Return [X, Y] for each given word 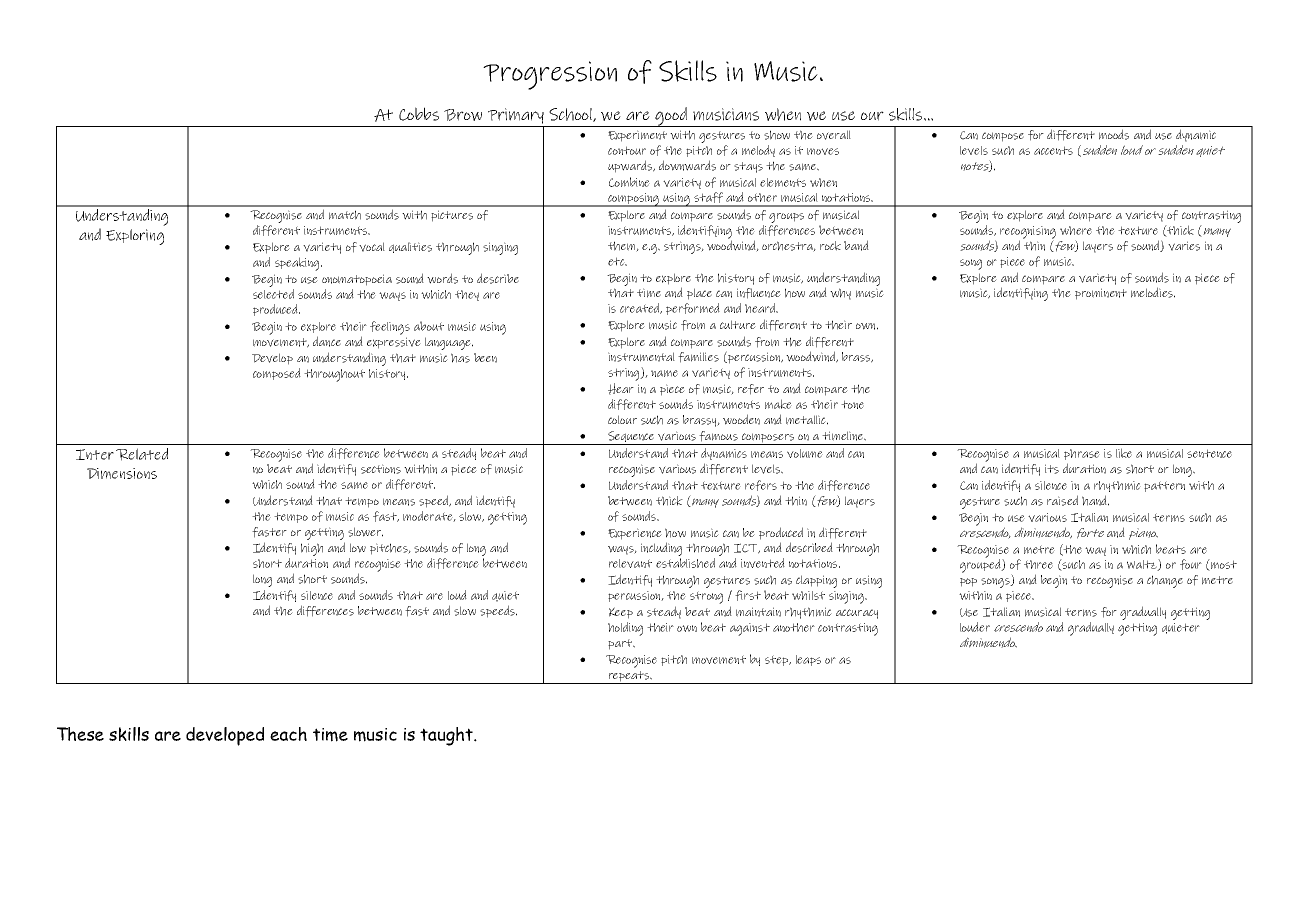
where [1076, 230]
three [1038, 564]
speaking [298, 264]
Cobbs [419, 114]
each [288, 734]
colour [622, 419]
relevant [630, 563]
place [699, 294]
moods [1114, 134]
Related [142, 454]
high [312, 549]
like [1124, 453]
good [671, 117]
